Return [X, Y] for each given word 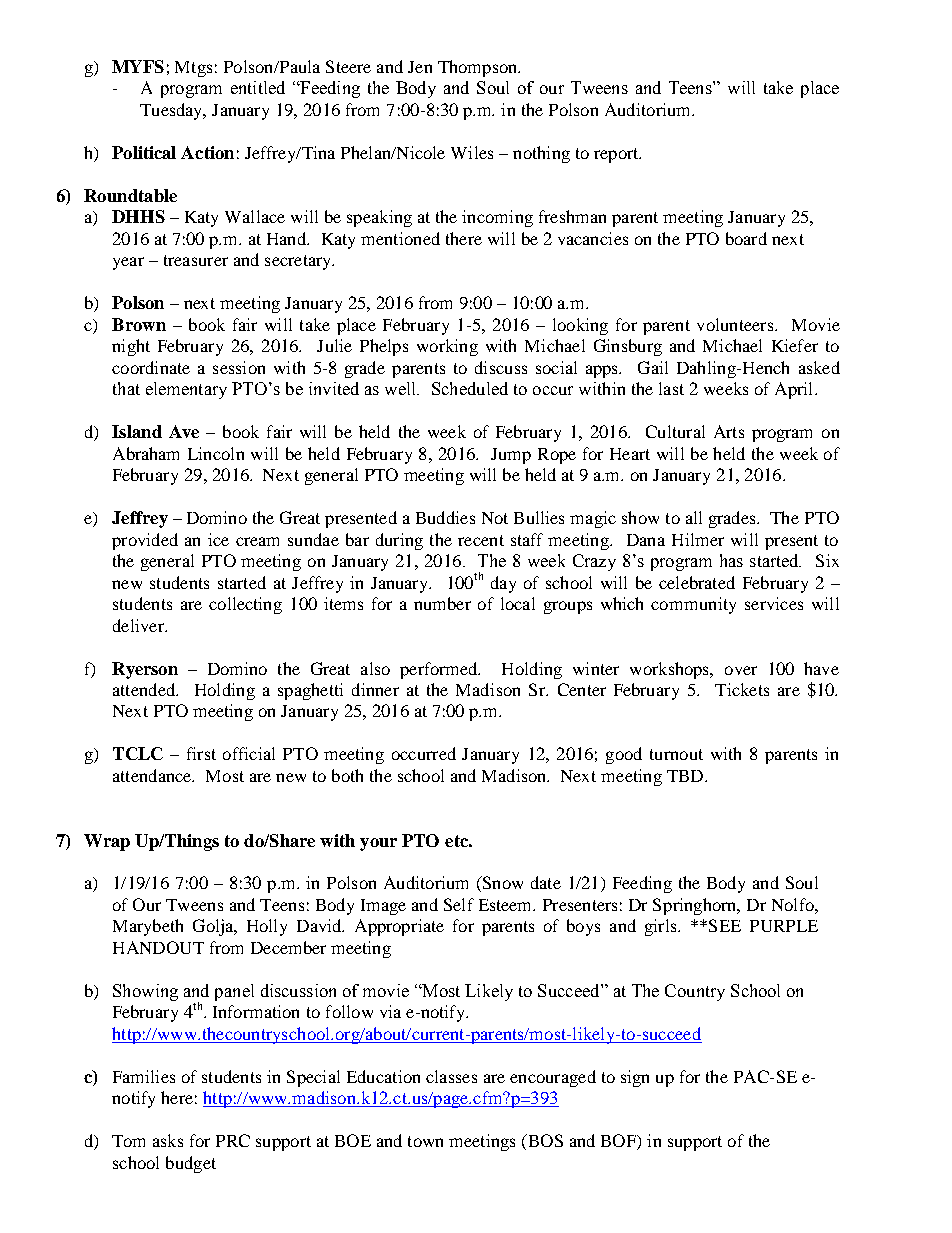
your [378, 844]
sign [635, 1078]
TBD [686, 776]
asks [168, 1140]
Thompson [479, 68]
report [617, 155]
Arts [729, 431]
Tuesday [172, 111]
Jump [511, 456]
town [425, 1141]
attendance [153, 775]
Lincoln [216, 453]
